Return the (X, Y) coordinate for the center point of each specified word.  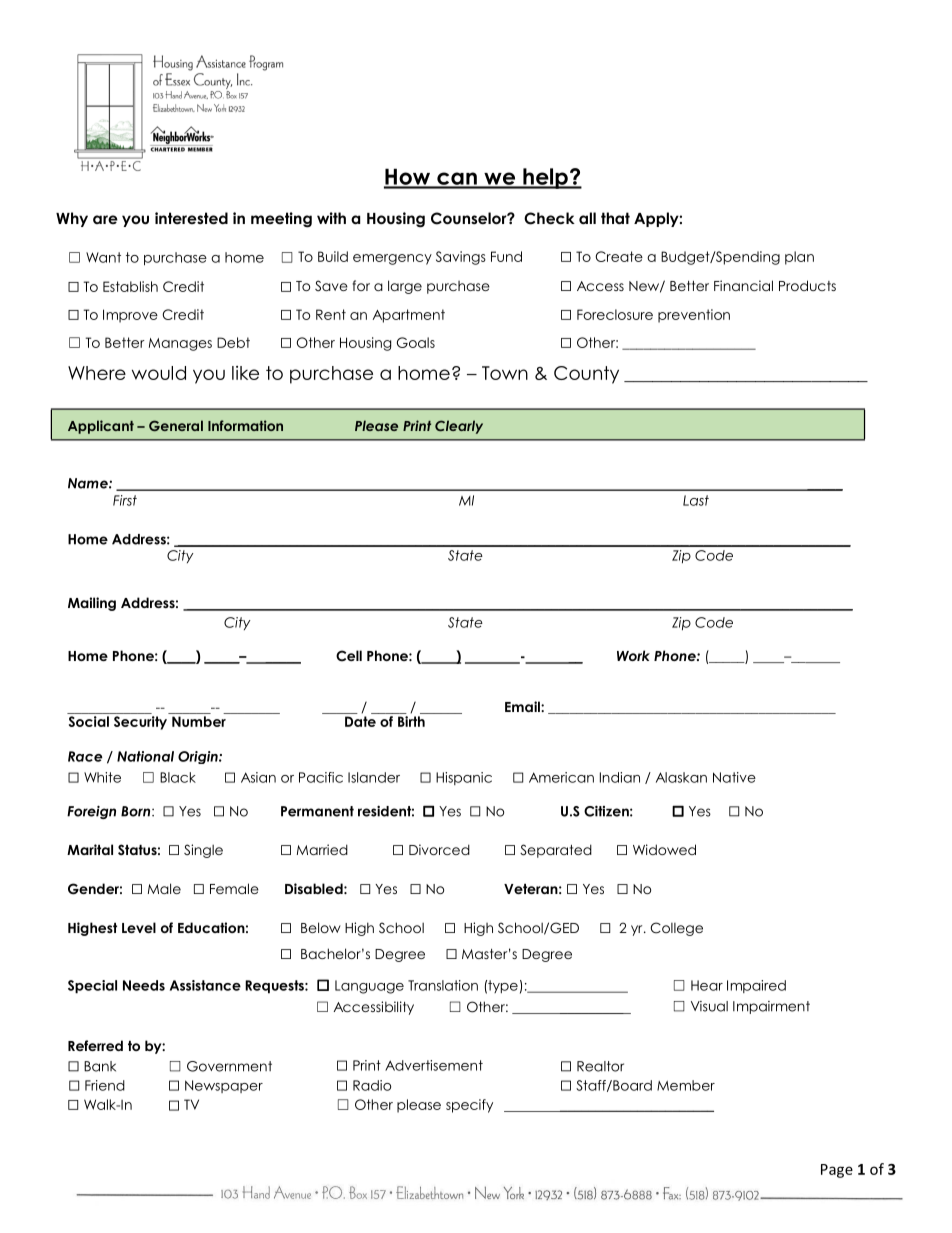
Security (140, 723)
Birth (411, 721)
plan (799, 258)
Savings (461, 258)
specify (469, 1106)
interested (191, 218)
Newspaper (224, 1086)
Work (633, 655)
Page (837, 1171)
